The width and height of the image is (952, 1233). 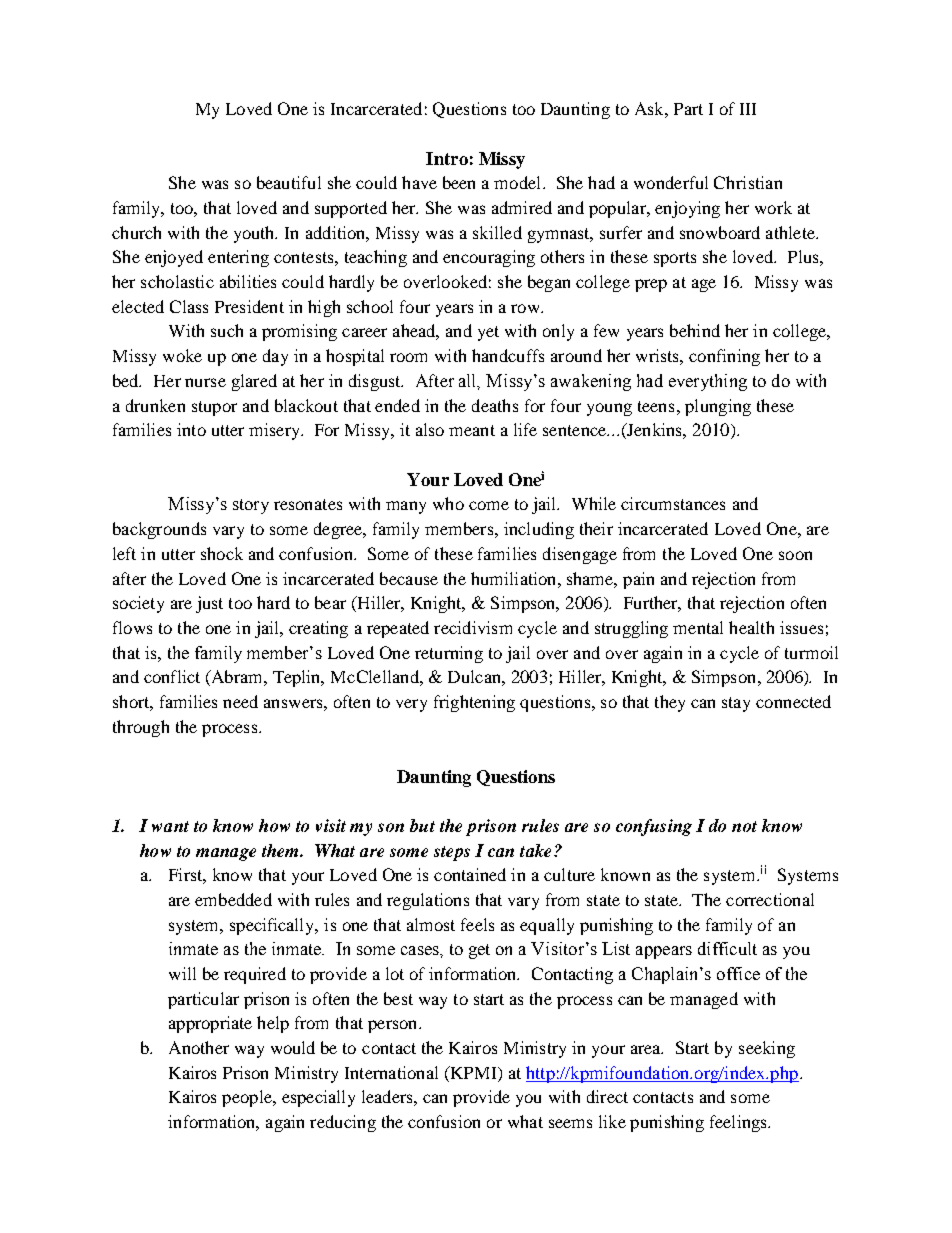 What do you see at coordinates (209, 604) in the image?
I see `just` at bounding box center [209, 604].
